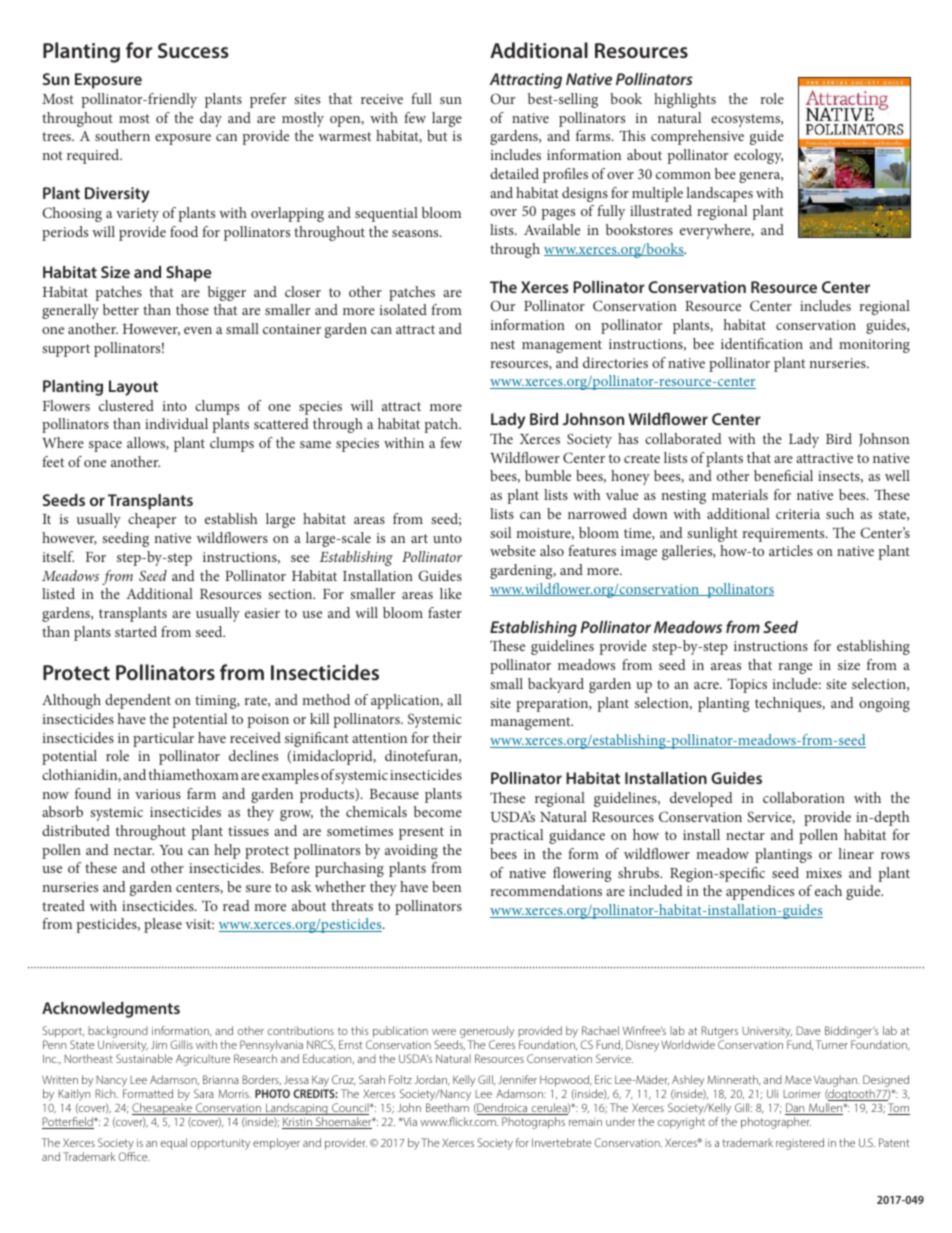  What do you see at coordinates (198, 330) in the screenshot?
I see `even` at bounding box center [198, 330].
